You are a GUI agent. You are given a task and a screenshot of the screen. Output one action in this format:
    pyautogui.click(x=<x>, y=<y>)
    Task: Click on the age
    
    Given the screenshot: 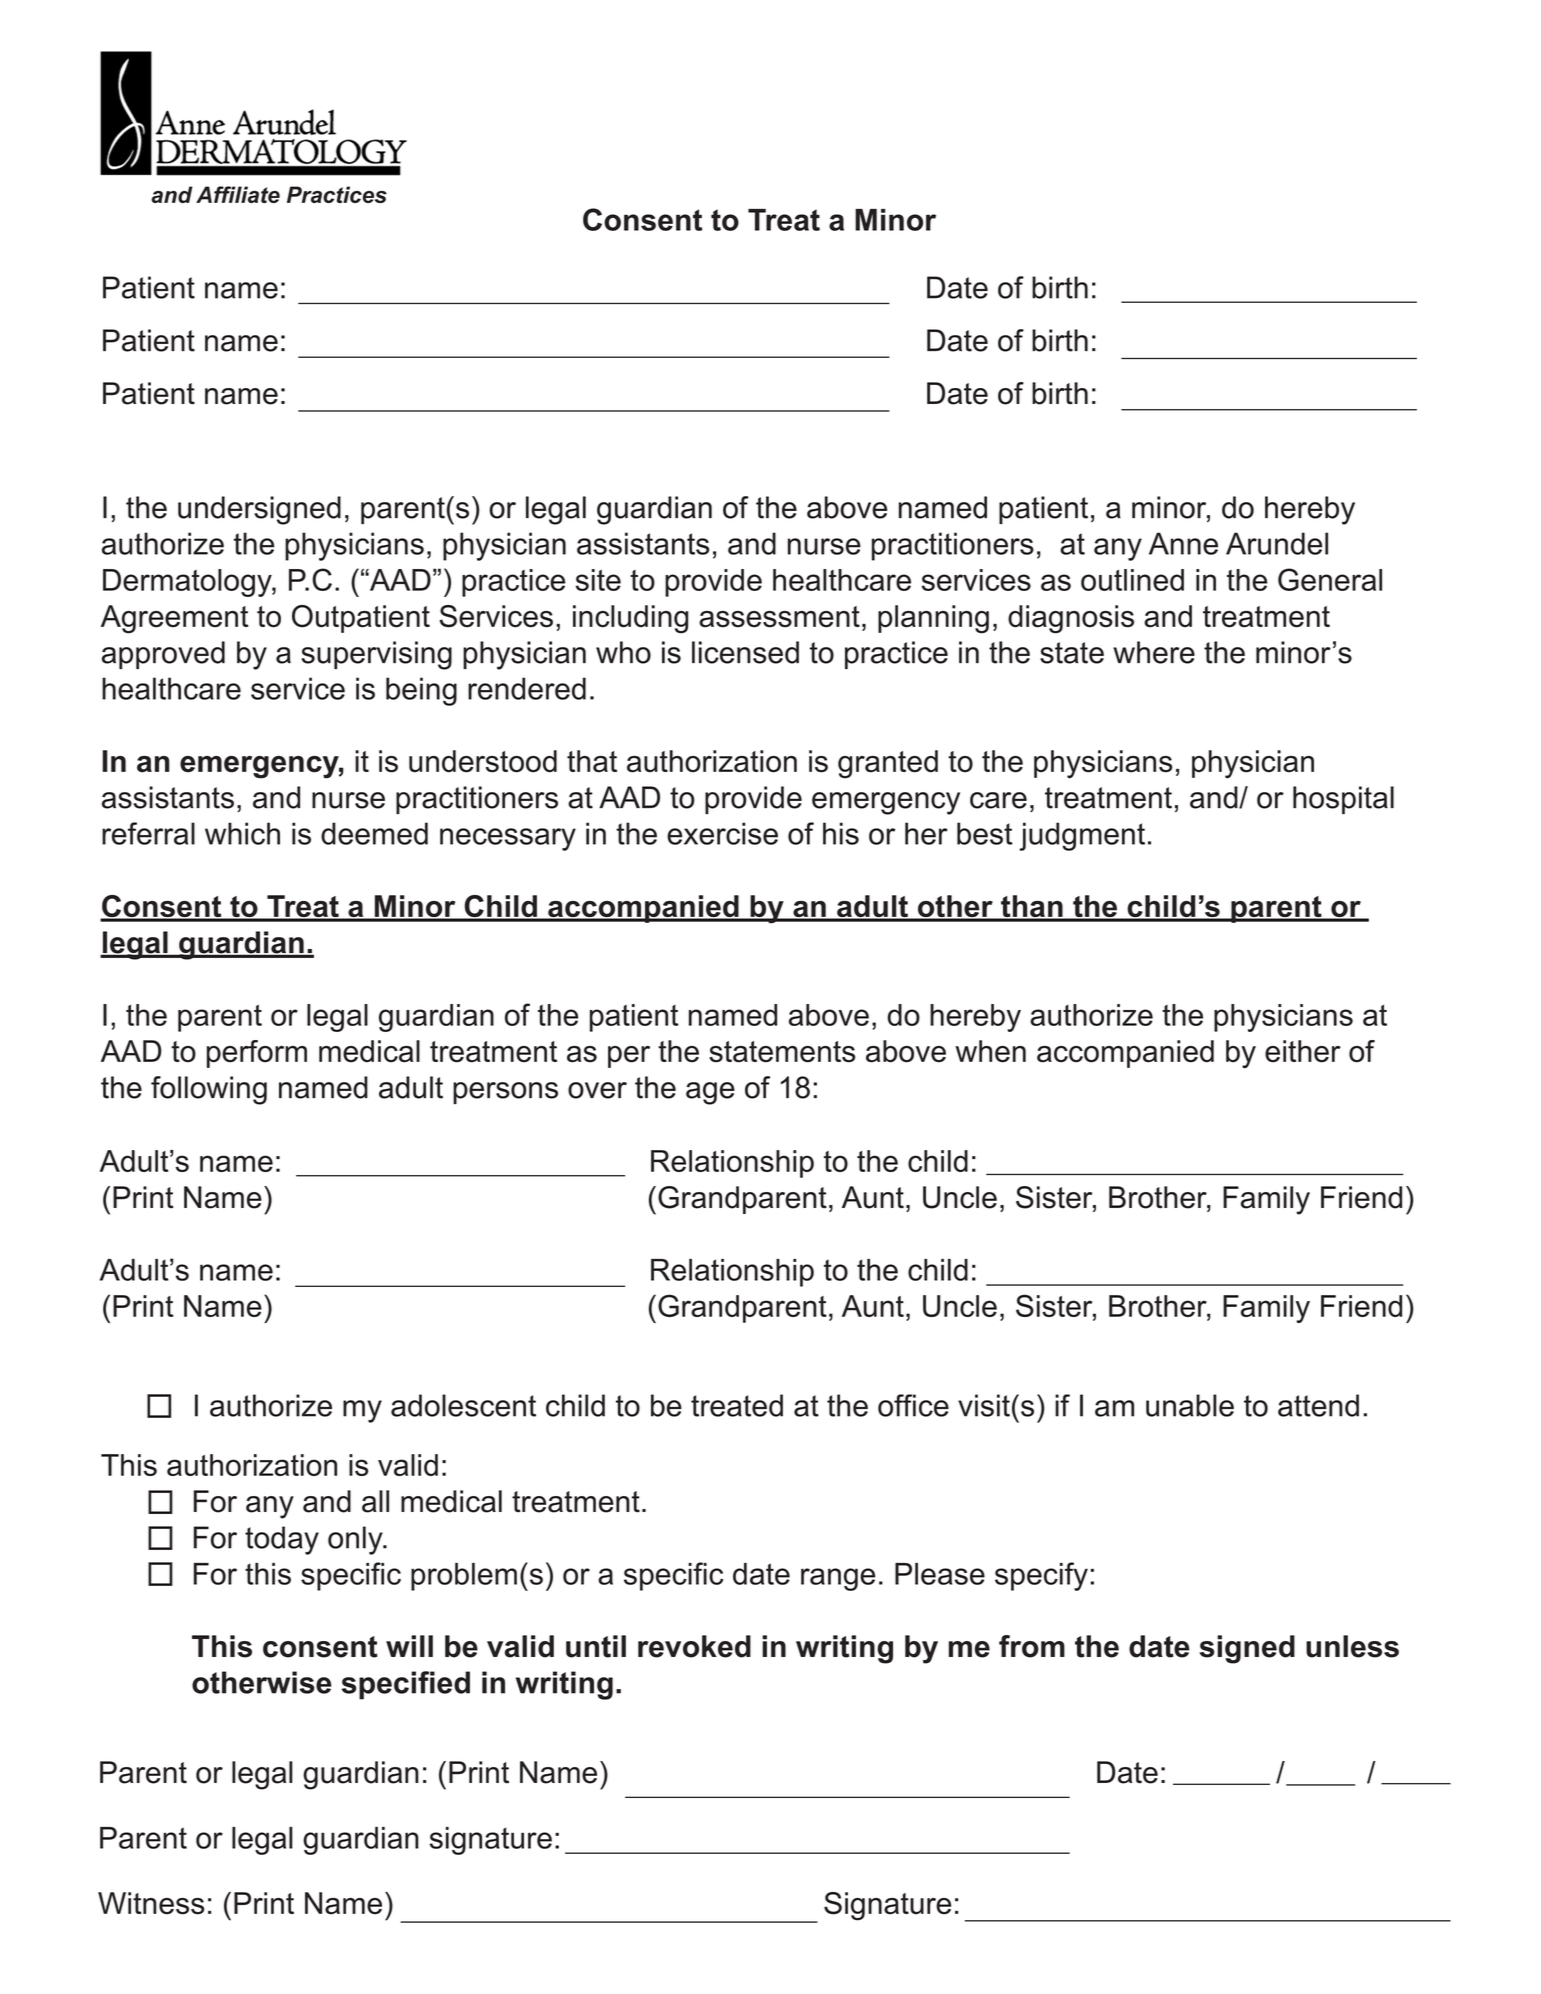 What is the action you would take?
    pyautogui.click(x=710, y=1093)
